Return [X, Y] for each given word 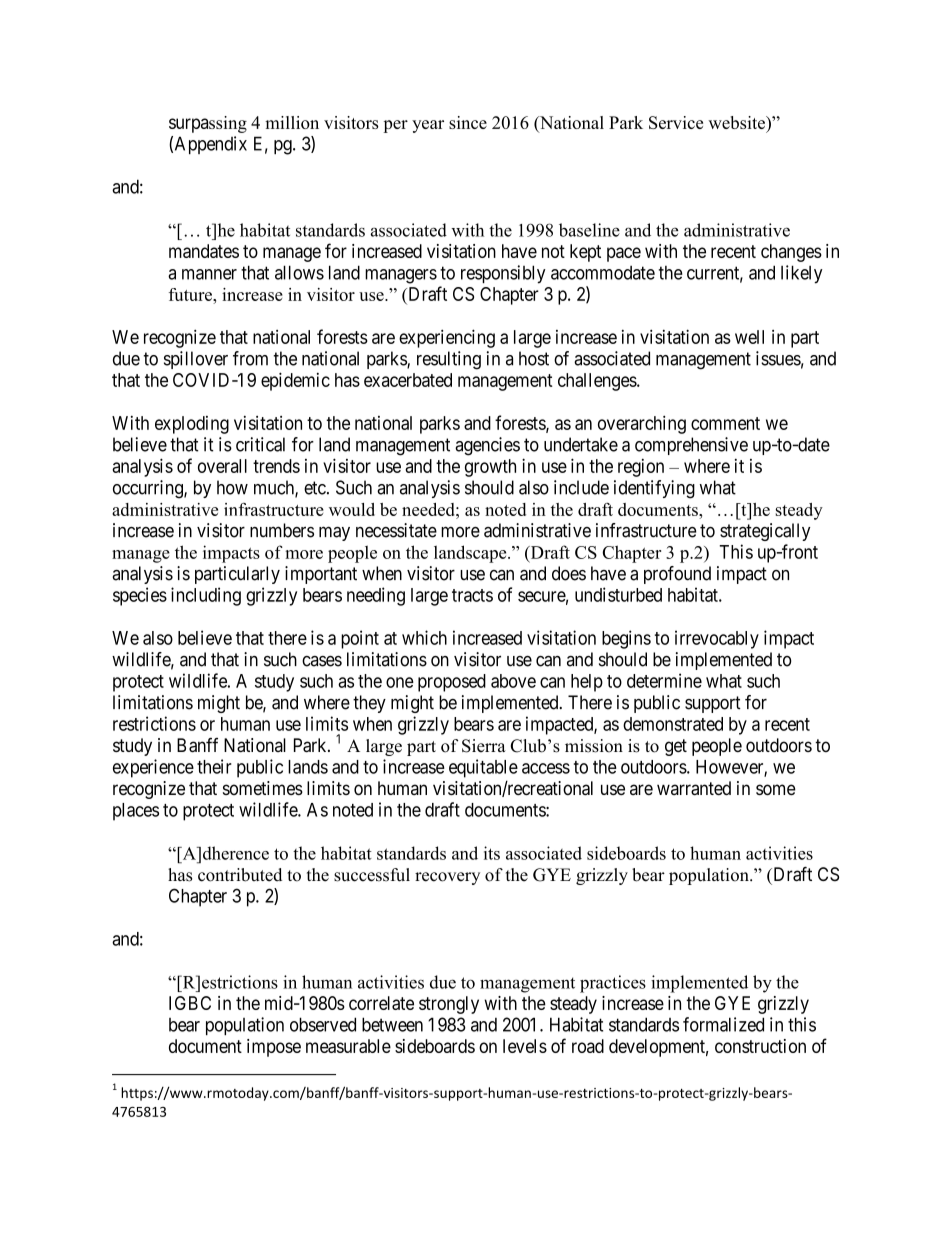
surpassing [208, 124]
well [749, 337]
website [738, 124]
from [250, 358]
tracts [472, 595]
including [206, 596]
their [214, 766]
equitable [483, 768]
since [468, 122]
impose [274, 1048]
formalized [723, 1024]
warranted [694, 788]
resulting [449, 360]
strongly [449, 1005]
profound [677, 575]
